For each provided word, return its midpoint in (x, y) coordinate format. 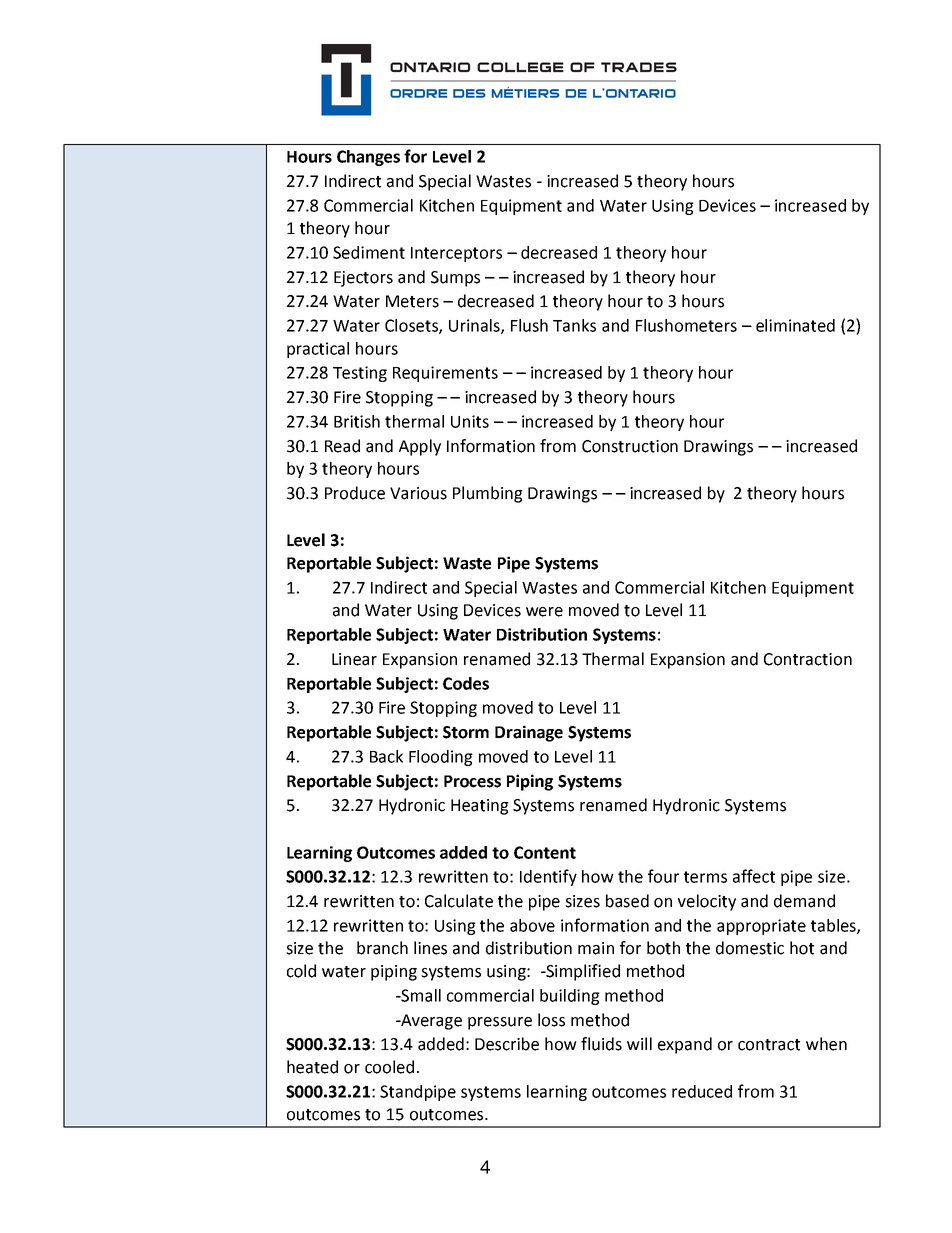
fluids (601, 1044)
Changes (368, 158)
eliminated (795, 325)
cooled (389, 1067)
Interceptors (456, 254)
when (826, 1044)
